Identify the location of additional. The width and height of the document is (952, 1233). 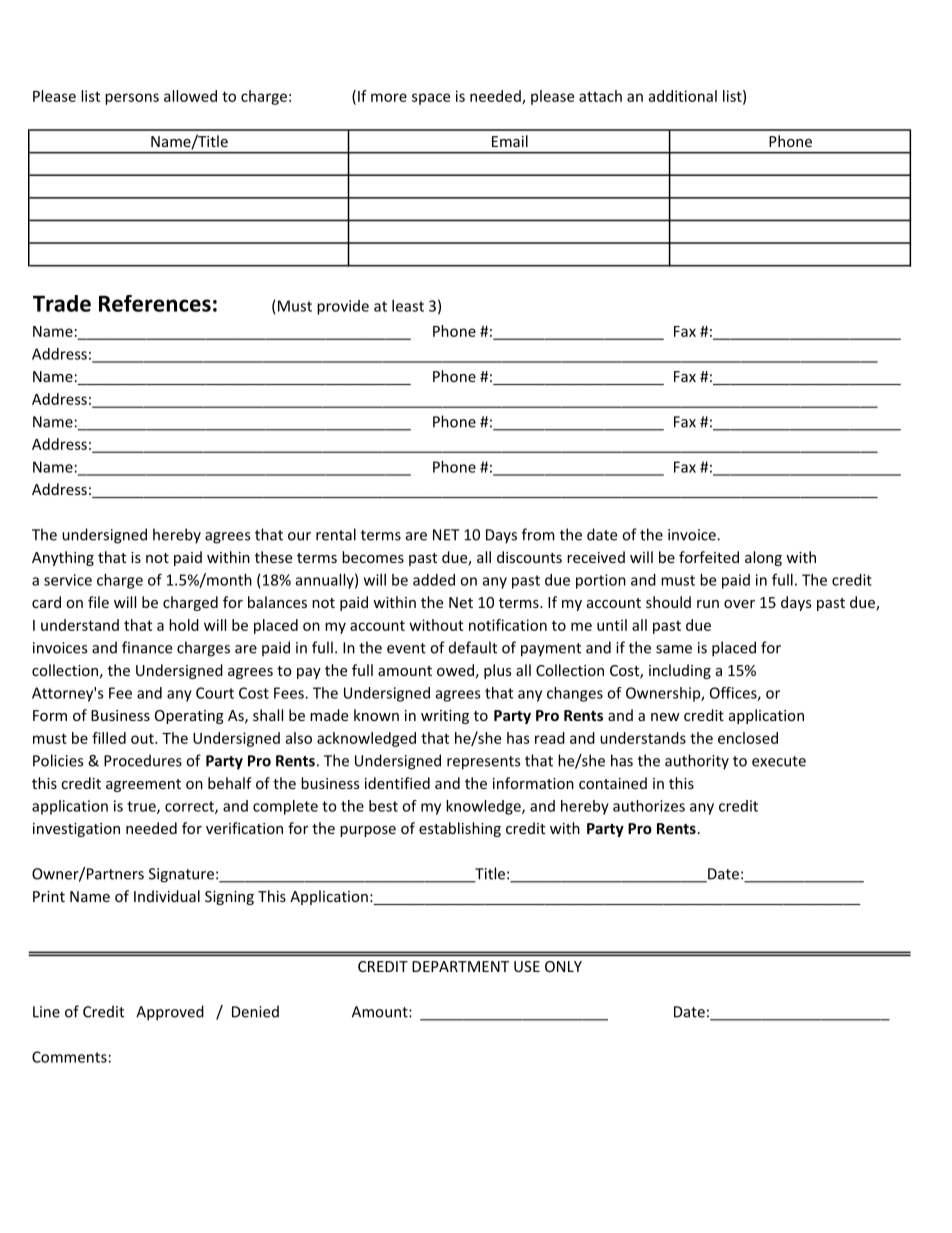
(683, 96).
